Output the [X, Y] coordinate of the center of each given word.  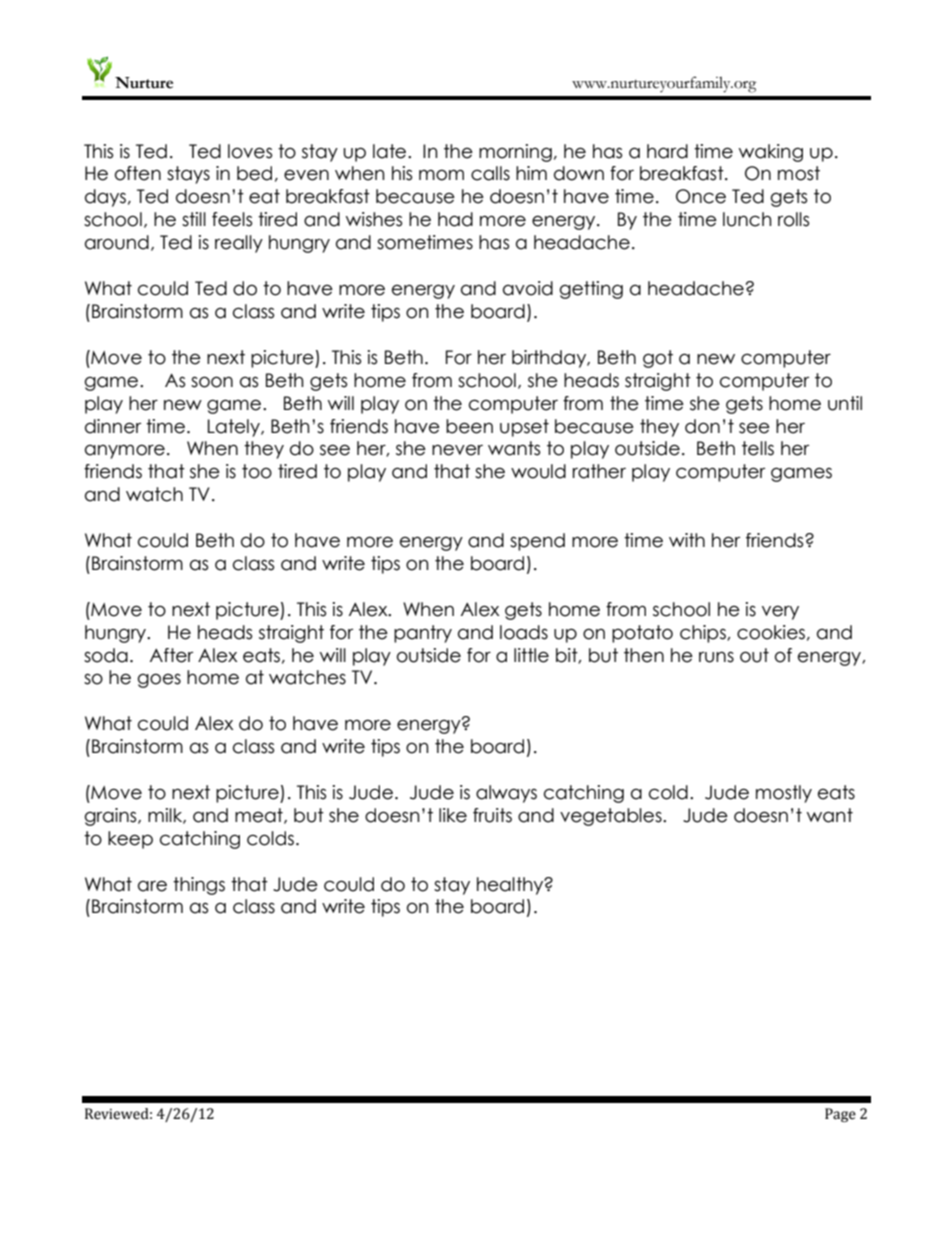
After [171, 655]
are [152, 886]
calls [490, 173]
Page [840, 1115]
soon [212, 382]
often [138, 173]
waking [771, 153]
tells [758, 448]
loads [524, 632]
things [199, 886]
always [506, 794]
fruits [492, 815]
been [469, 426]
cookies [771, 632]
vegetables [612, 817]
